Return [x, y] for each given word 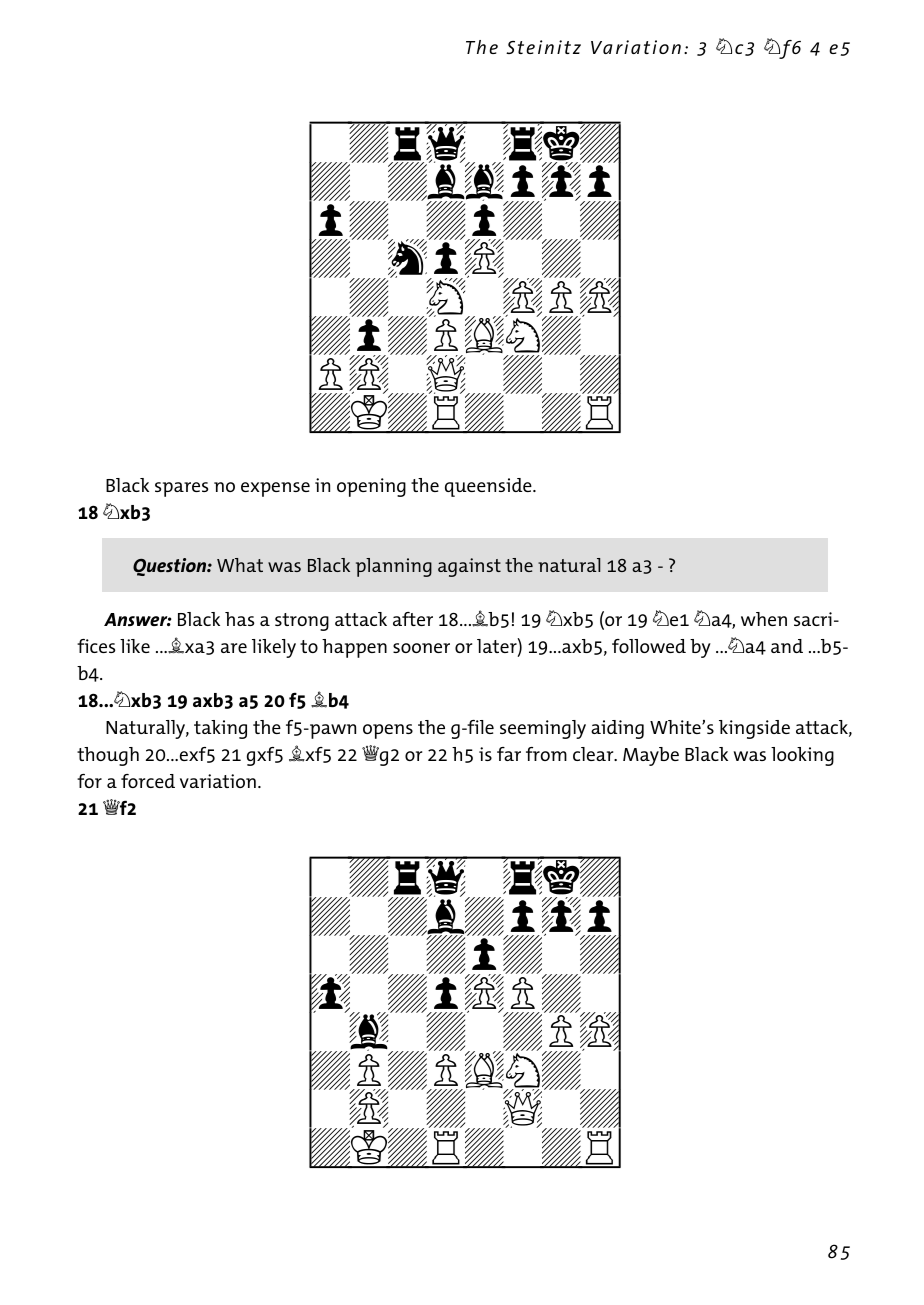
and [787, 646]
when [764, 619]
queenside [489, 487]
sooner [421, 648]
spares [181, 489]
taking [220, 729]
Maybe [651, 756]
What [240, 565]
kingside [754, 729]
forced [148, 781]
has [239, 619]
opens [388, 731]
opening [371, 487]
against [469, 567]
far [509, 754]
